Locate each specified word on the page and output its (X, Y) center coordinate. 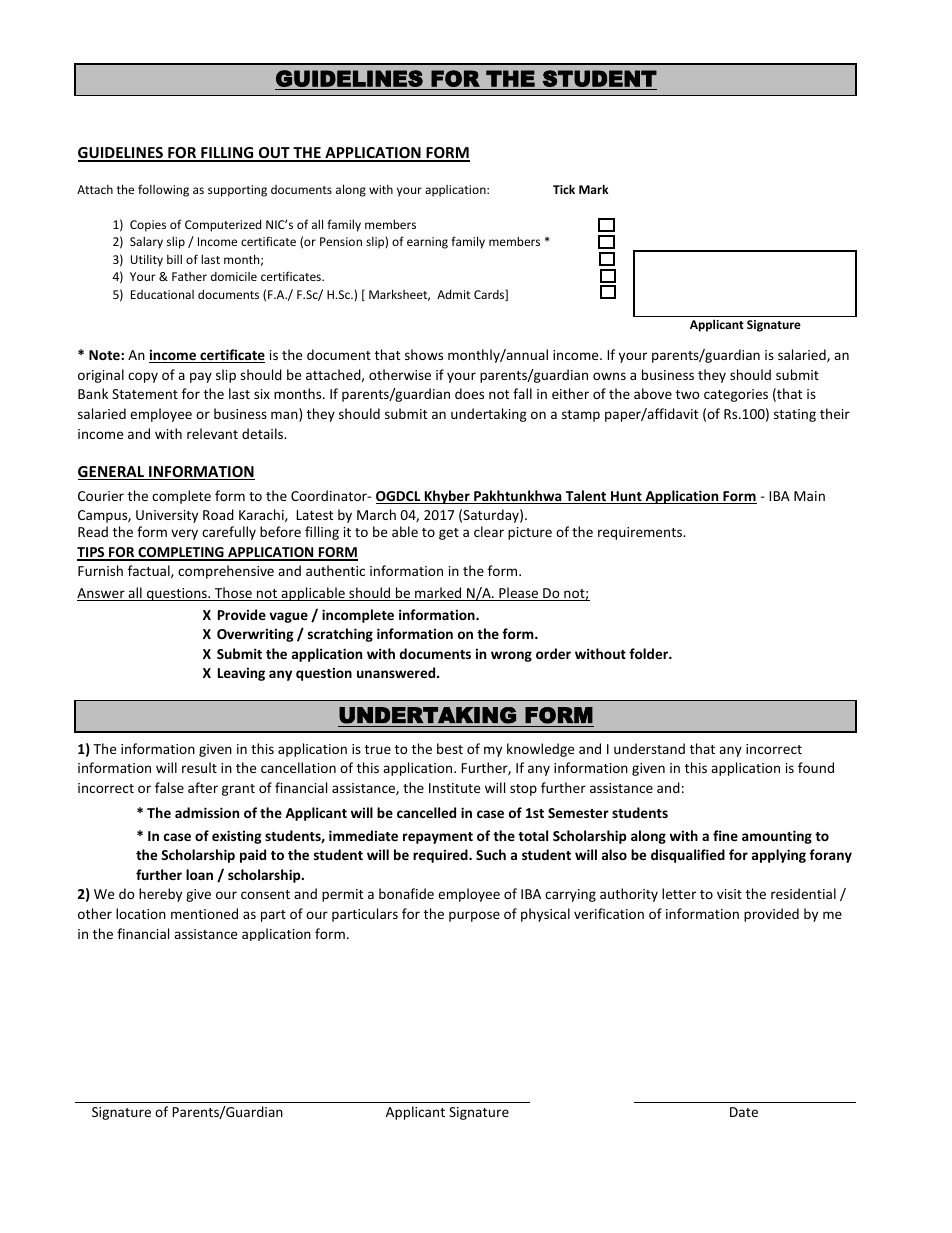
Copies (148, 226)
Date (744, 1112)
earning (427, 243)
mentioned (204, 913)
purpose (474, 916)
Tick (564, 189)
